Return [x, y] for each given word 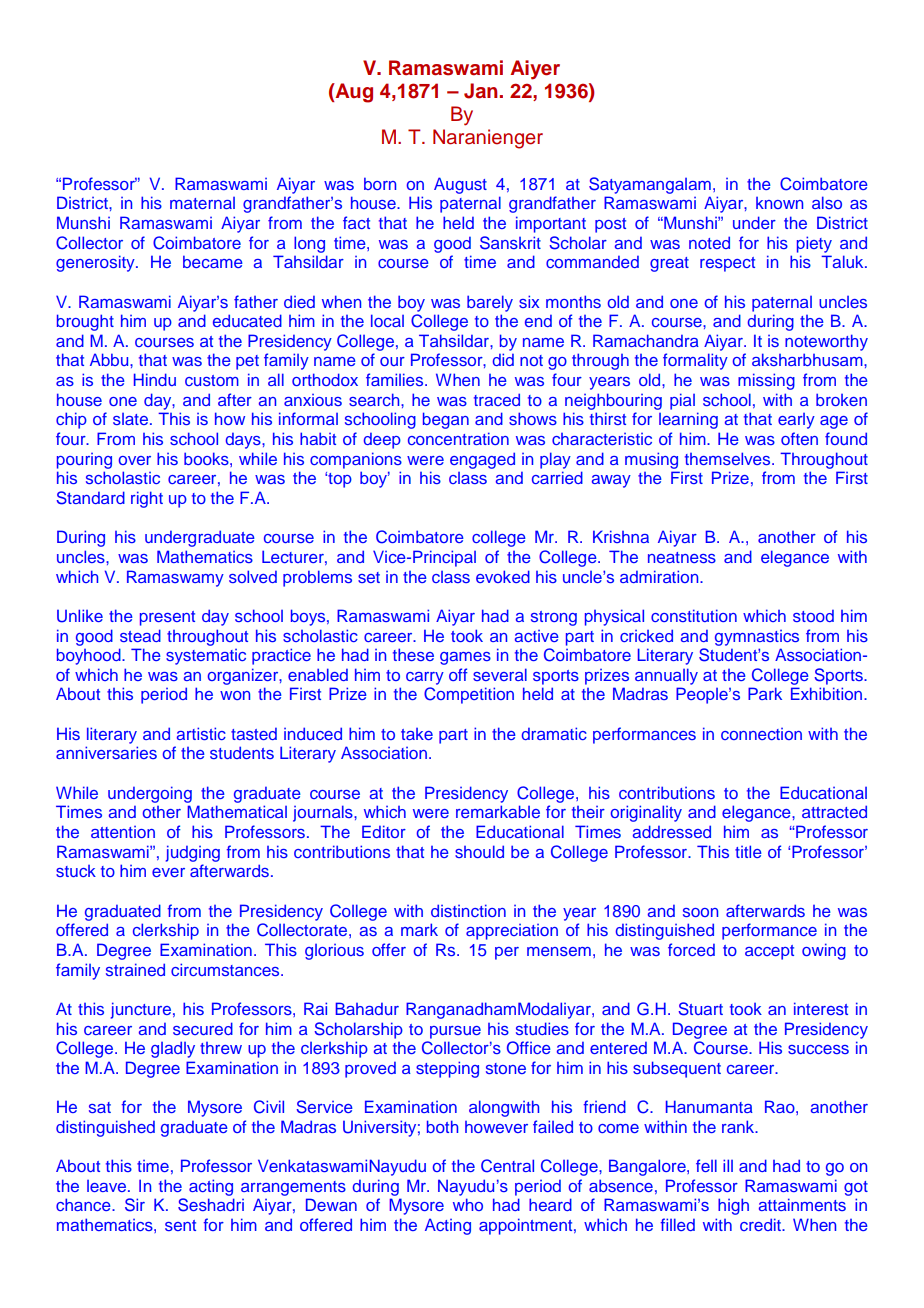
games [465, 658]
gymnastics [757, 638]
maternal [202, 203]
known [779, 203]
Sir [135, 1205]
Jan [480, 91]
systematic [206, 657]
